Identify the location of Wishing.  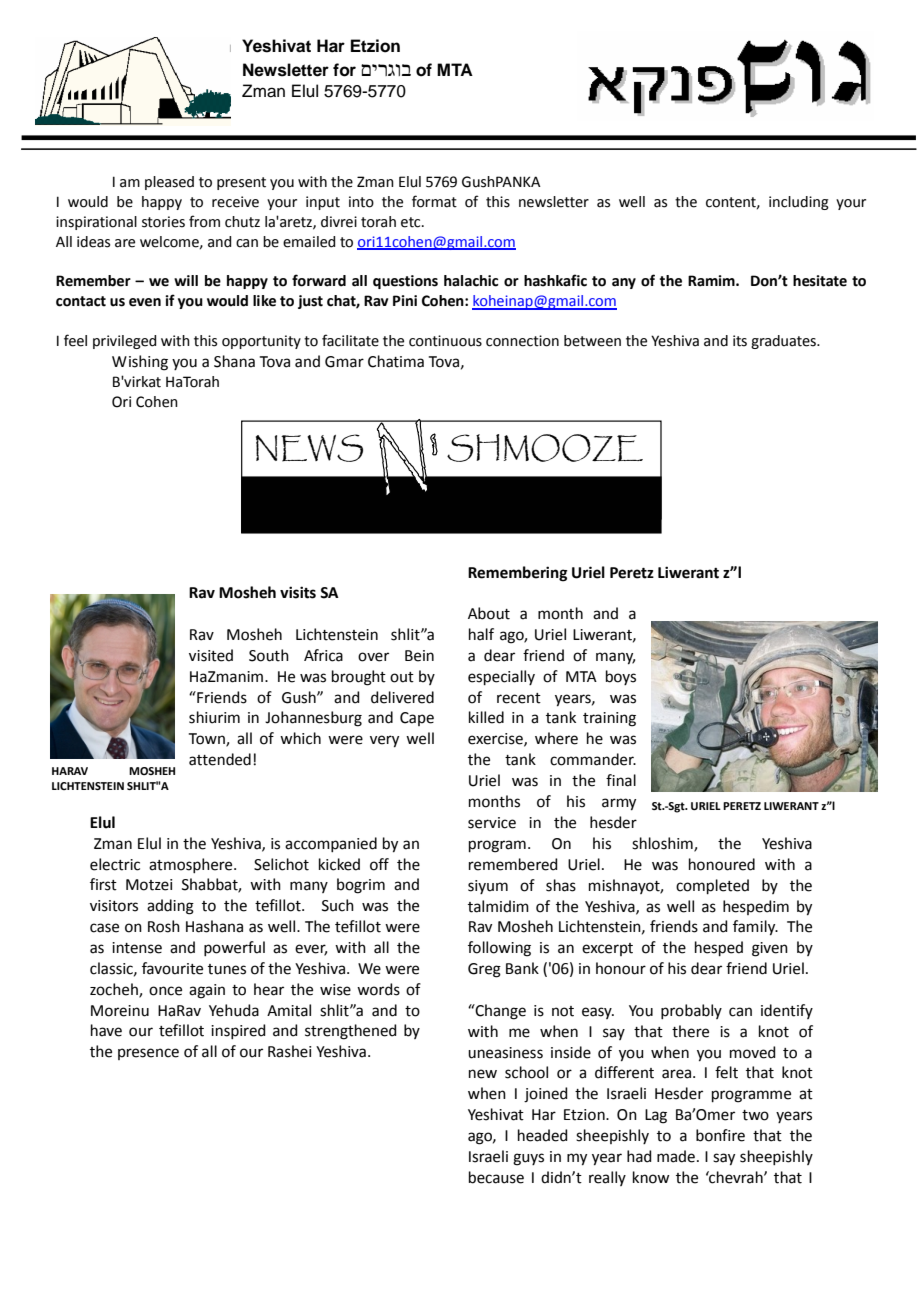
(140, 363).
